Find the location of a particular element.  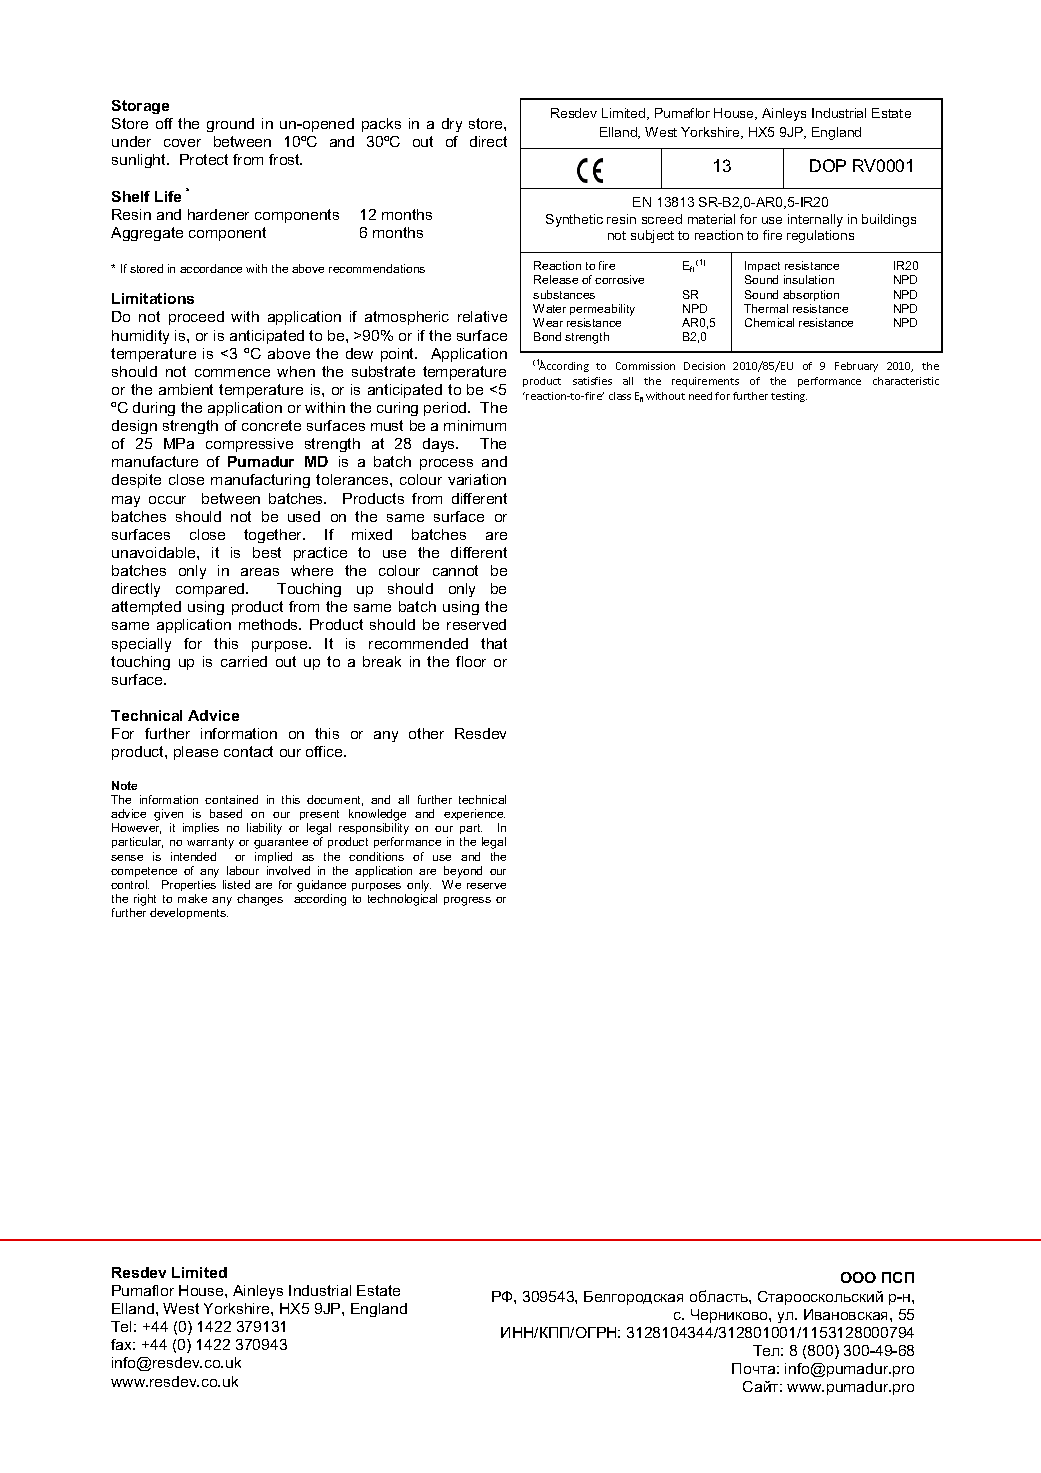

satisfies is located at coordinates (592, 381).
